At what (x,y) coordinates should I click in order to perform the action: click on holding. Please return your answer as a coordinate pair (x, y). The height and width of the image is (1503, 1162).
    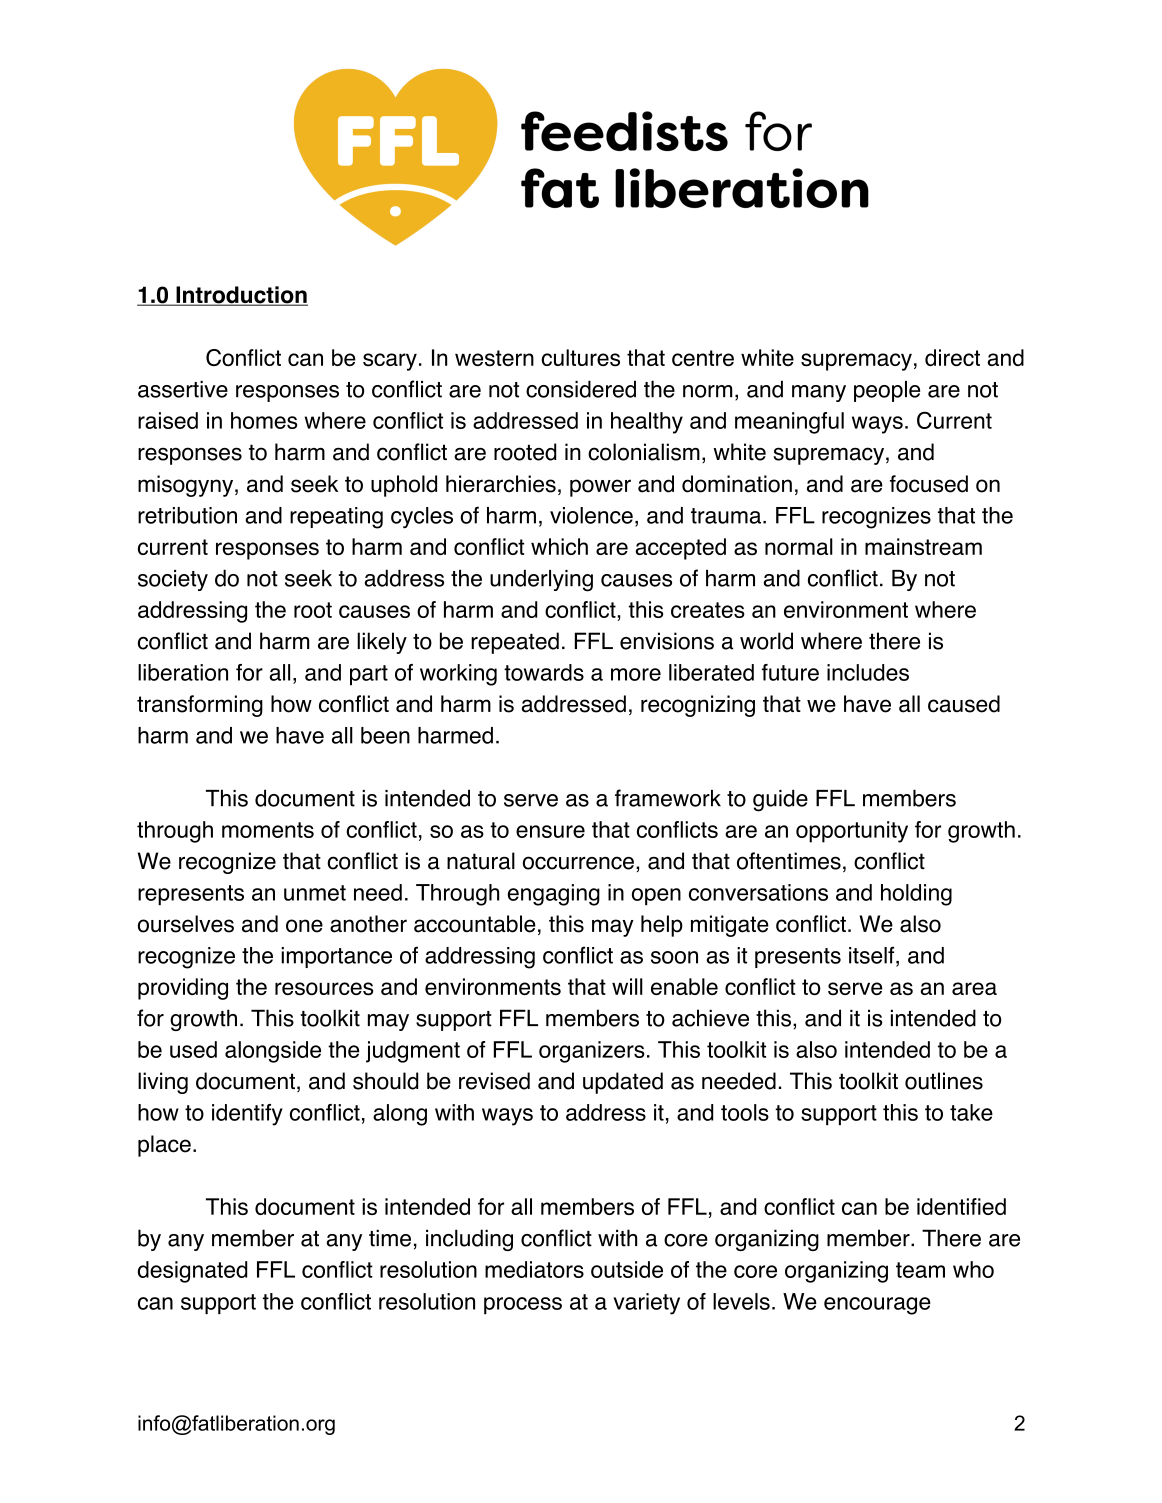
    Looking at the image, I should click on (916, 895).
